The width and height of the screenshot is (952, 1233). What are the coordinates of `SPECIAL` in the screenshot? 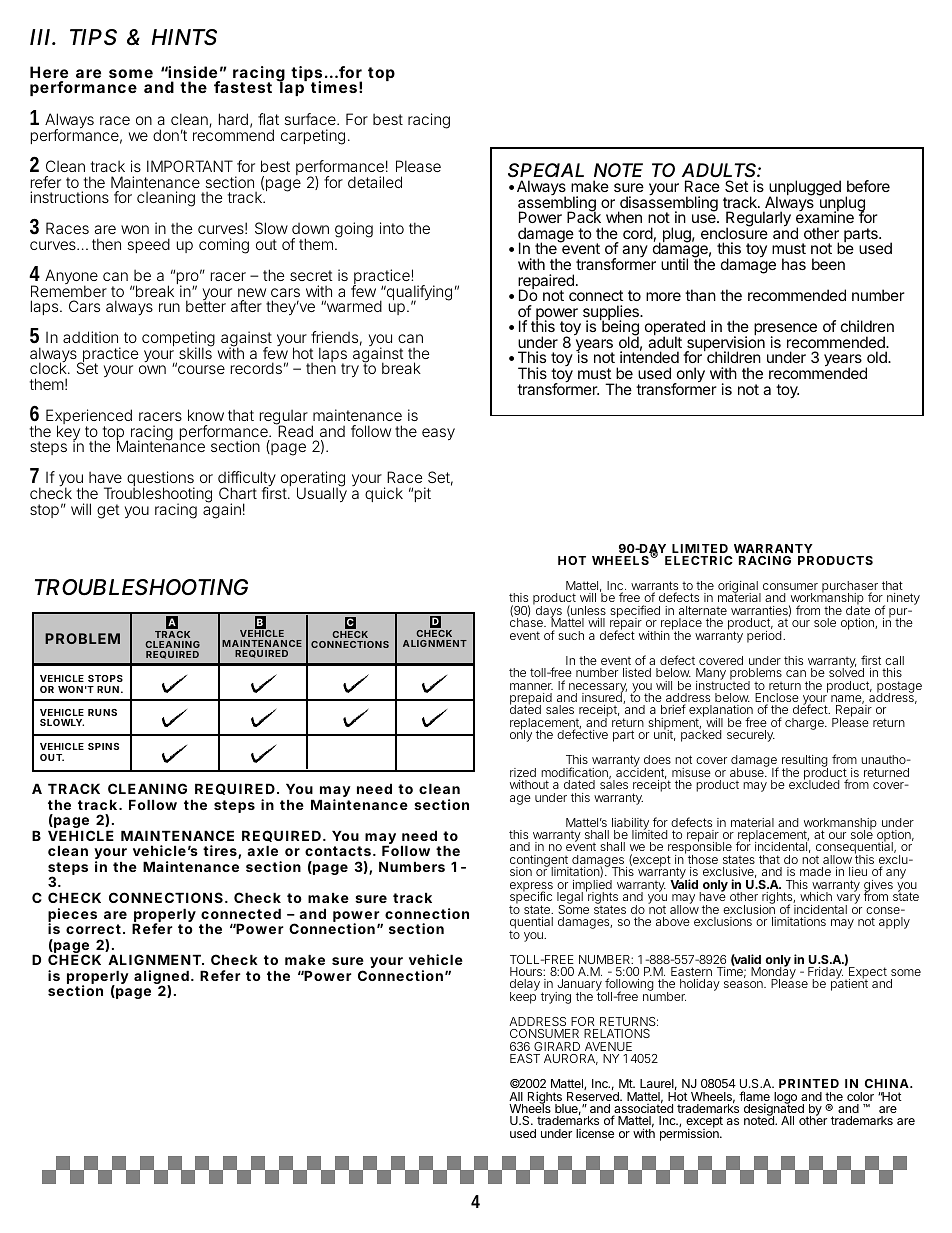 It's located at (546, 170).
